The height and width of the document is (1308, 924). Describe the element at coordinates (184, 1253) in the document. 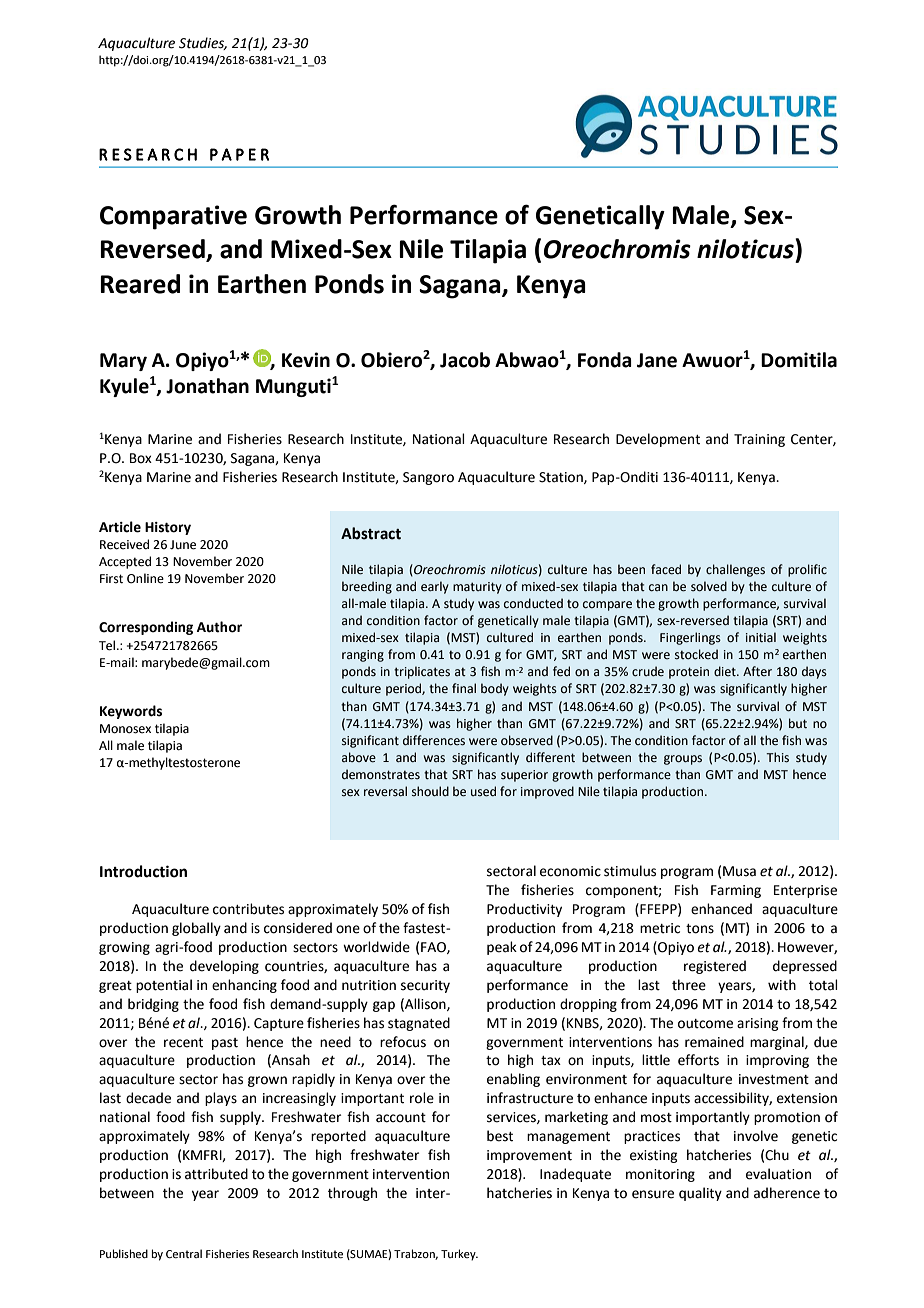

I see `Central` at that location.
